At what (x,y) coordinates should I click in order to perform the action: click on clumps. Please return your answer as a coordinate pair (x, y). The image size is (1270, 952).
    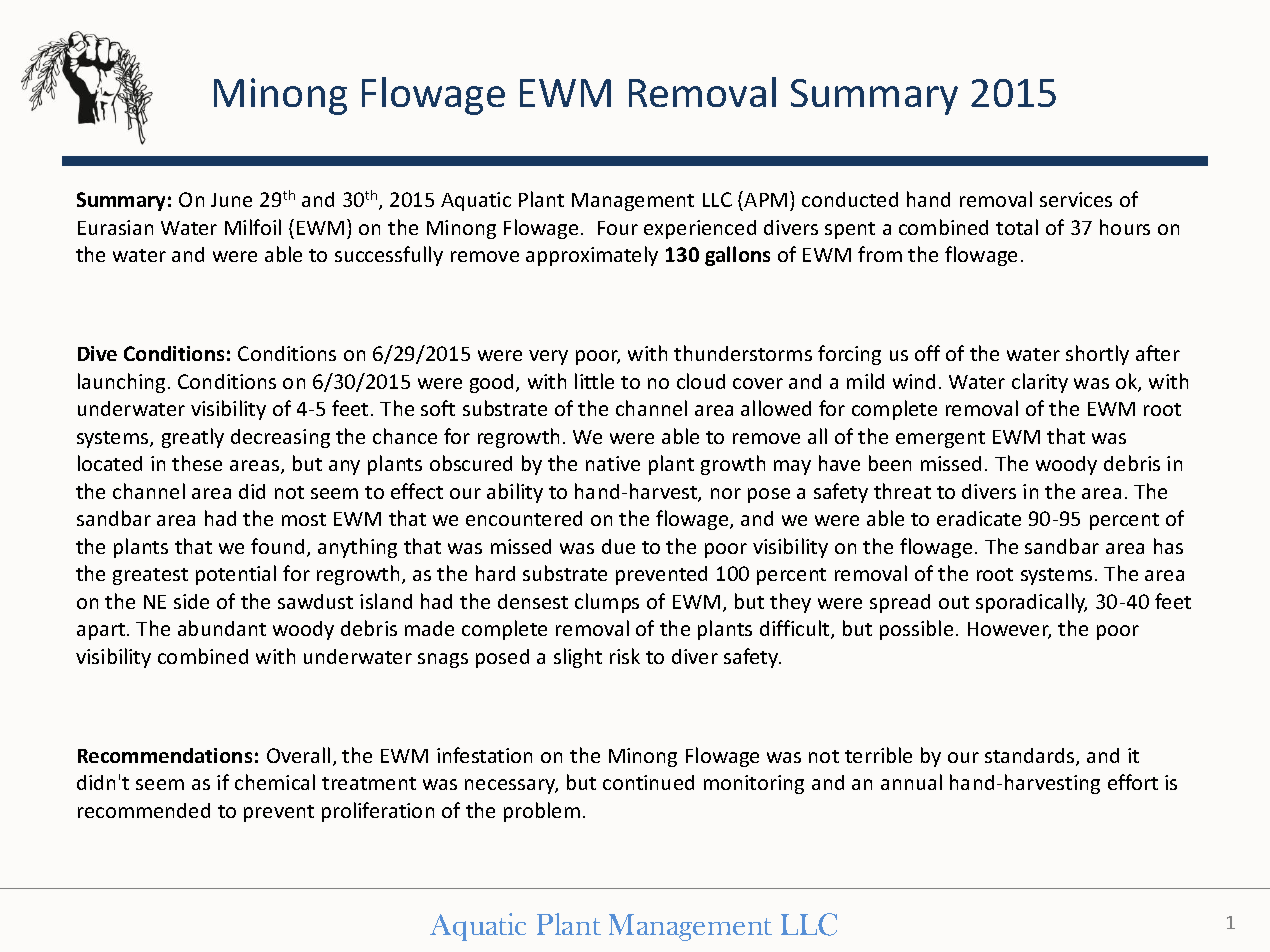
    Looking at the image, I should click on (607, 603).
